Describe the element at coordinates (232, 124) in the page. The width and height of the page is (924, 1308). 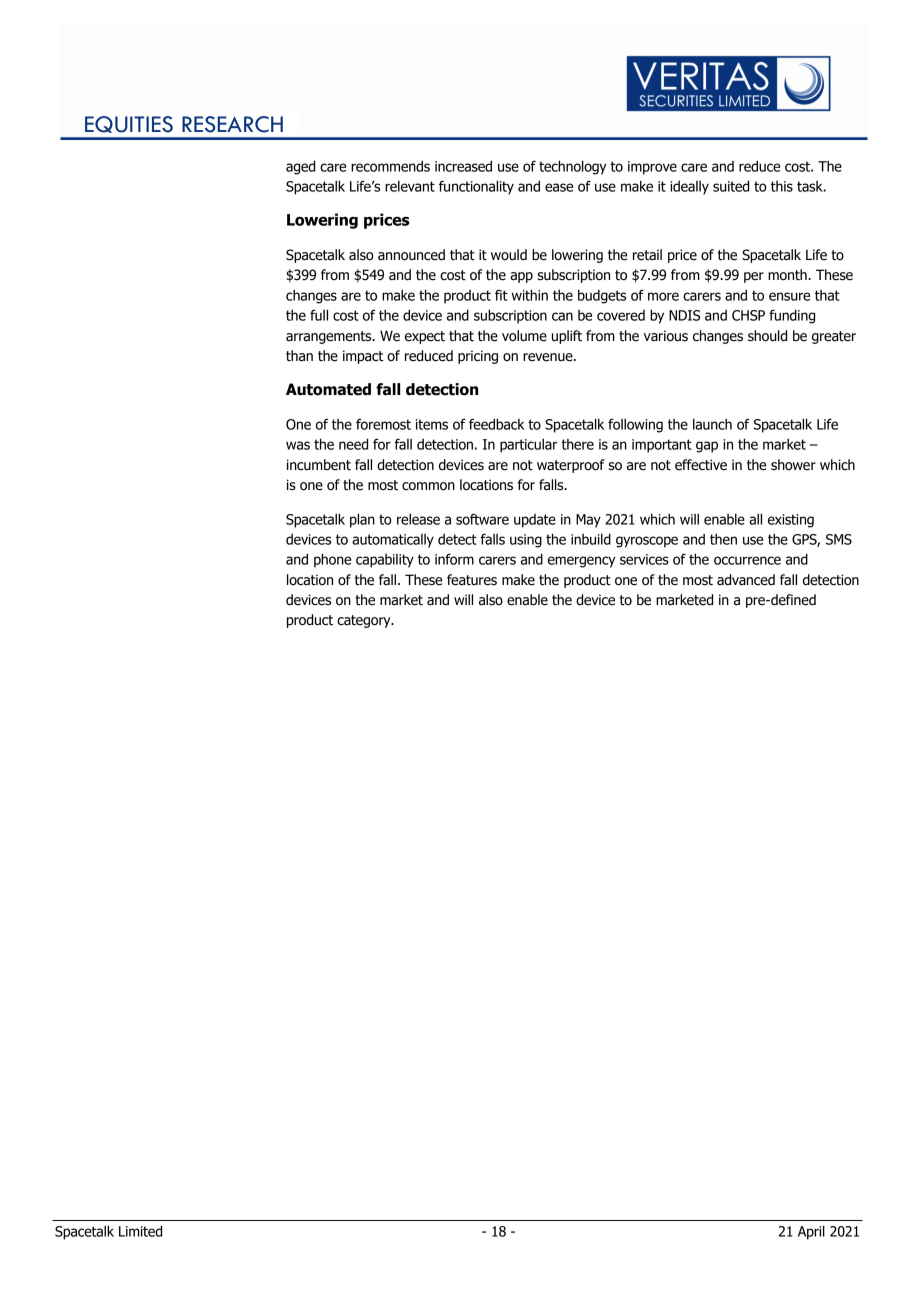
I see `RESEARCH` at that location.
